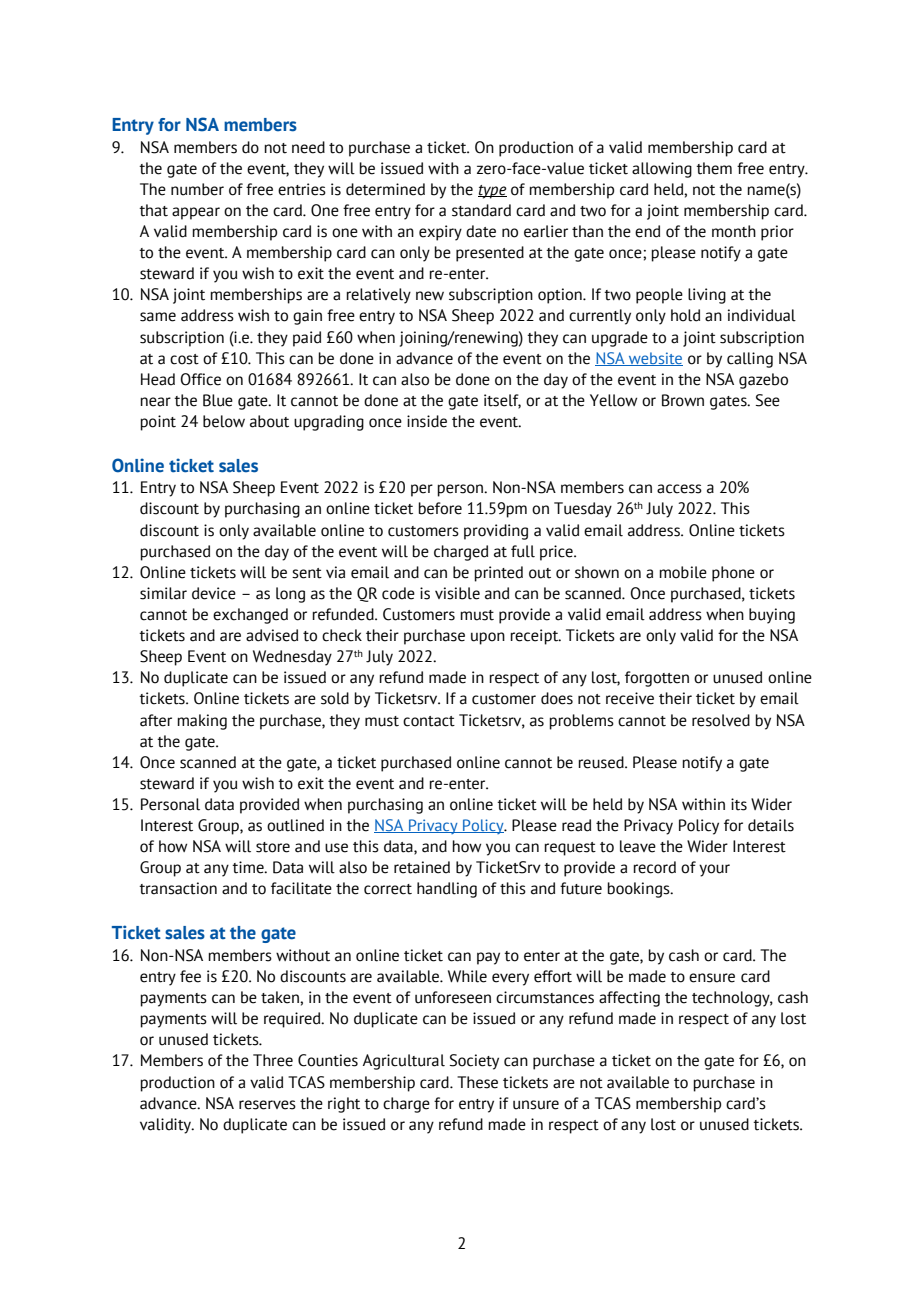  Describe the element at coordinates (721, 720) in the page. I see `resolved` at that location.
